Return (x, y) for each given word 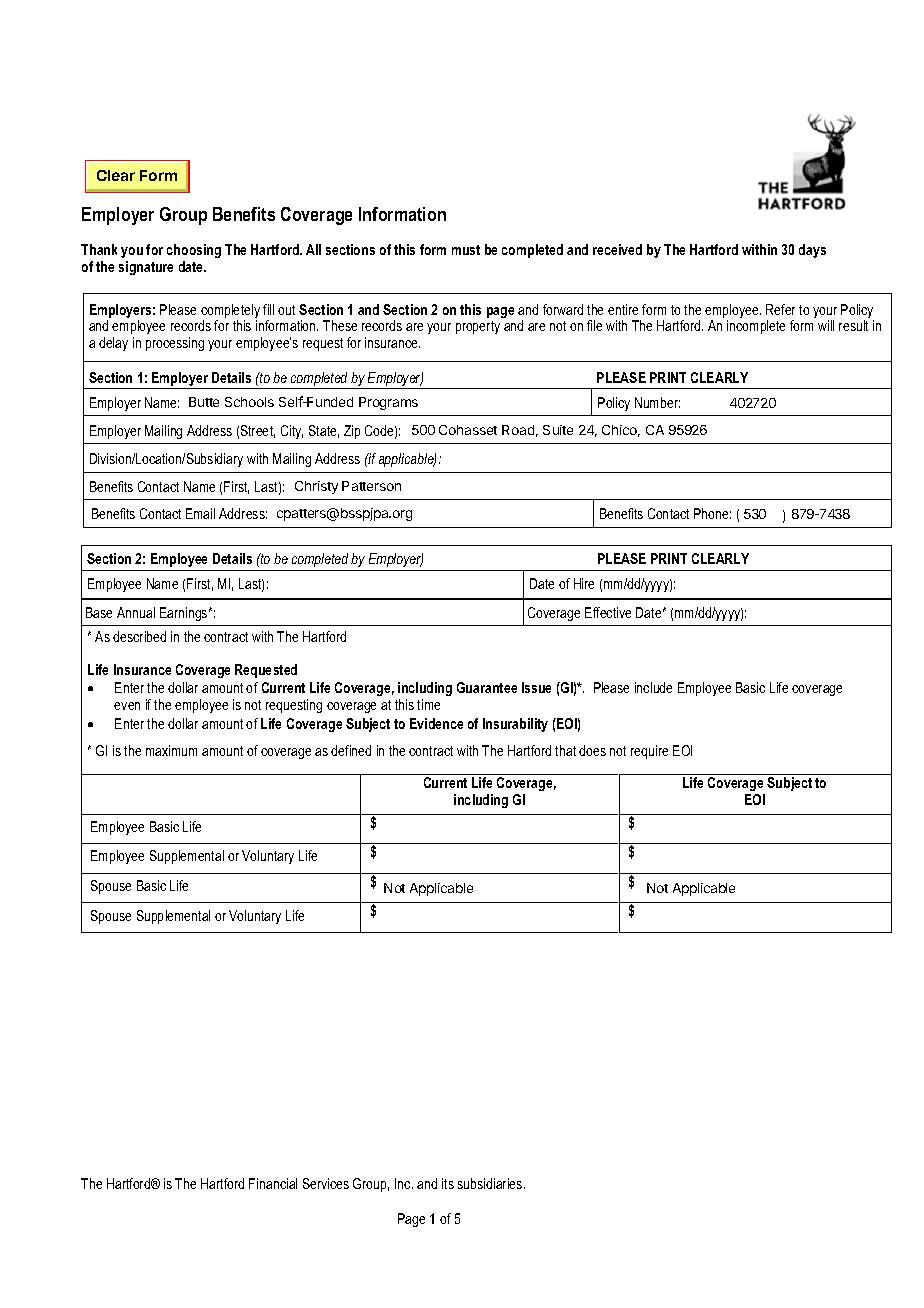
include (653, 687)
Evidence (436, 723)
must (466, 250)
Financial (273, 1183)
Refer (780, 309)
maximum (171, 750)
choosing (194, 251)
